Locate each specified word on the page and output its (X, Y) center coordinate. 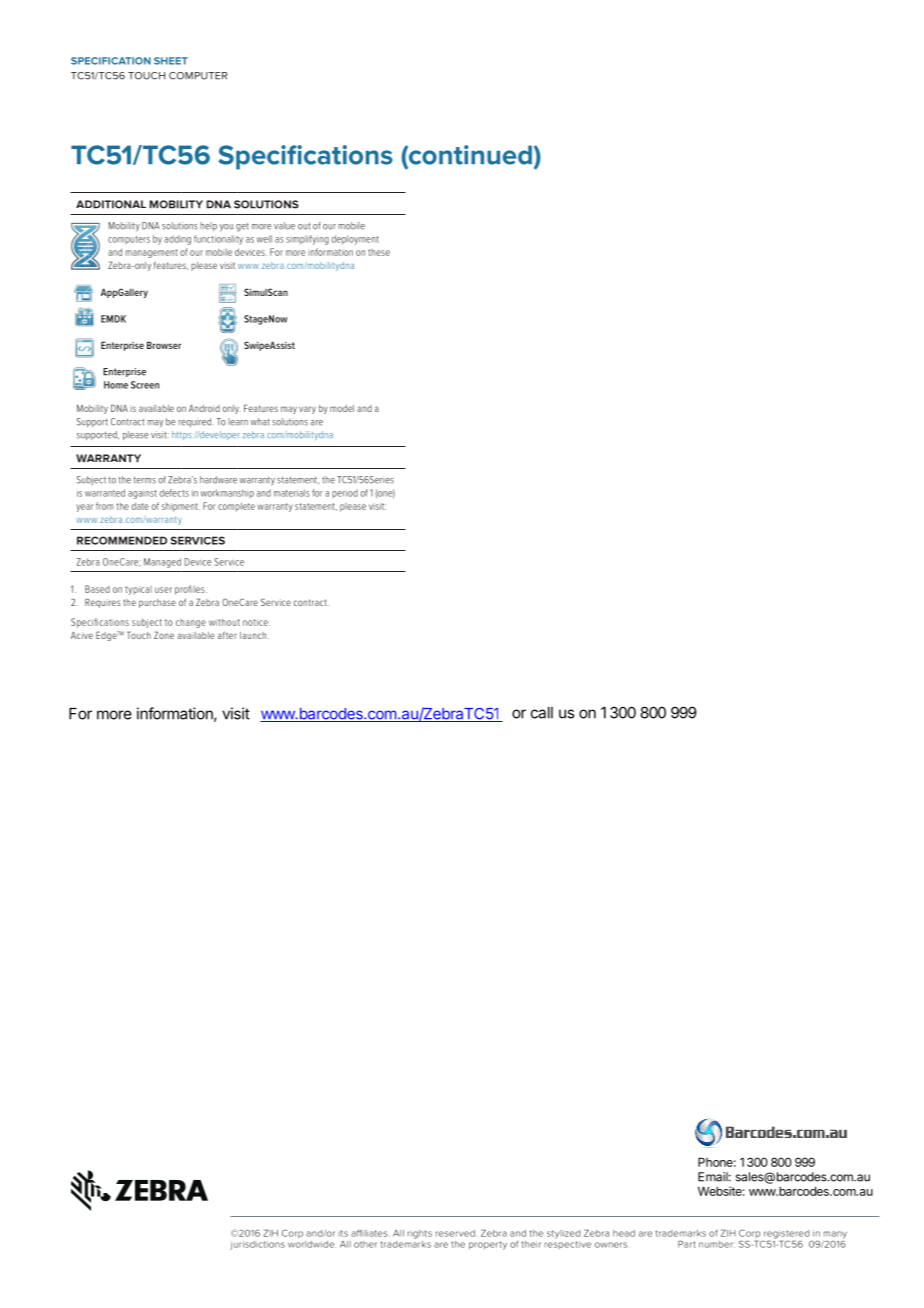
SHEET (171, 61)
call (542, 713)
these (379, 252)
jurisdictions (257, 1245)
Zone (164, 635)
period (345, 493)
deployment (355, 240)
